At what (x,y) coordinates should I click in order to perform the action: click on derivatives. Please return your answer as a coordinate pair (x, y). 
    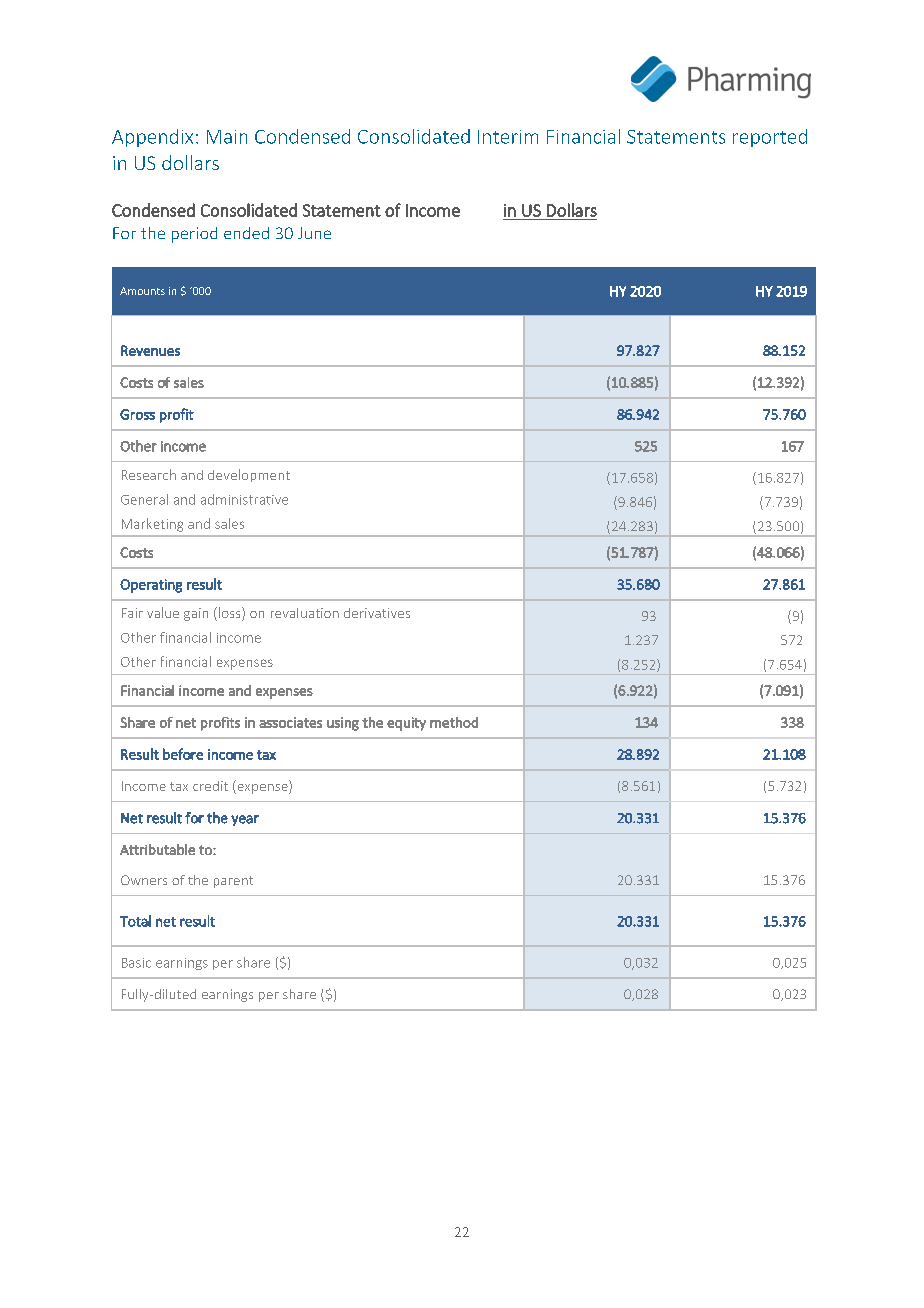
    Looking at the image, I should click on (377, 613).
